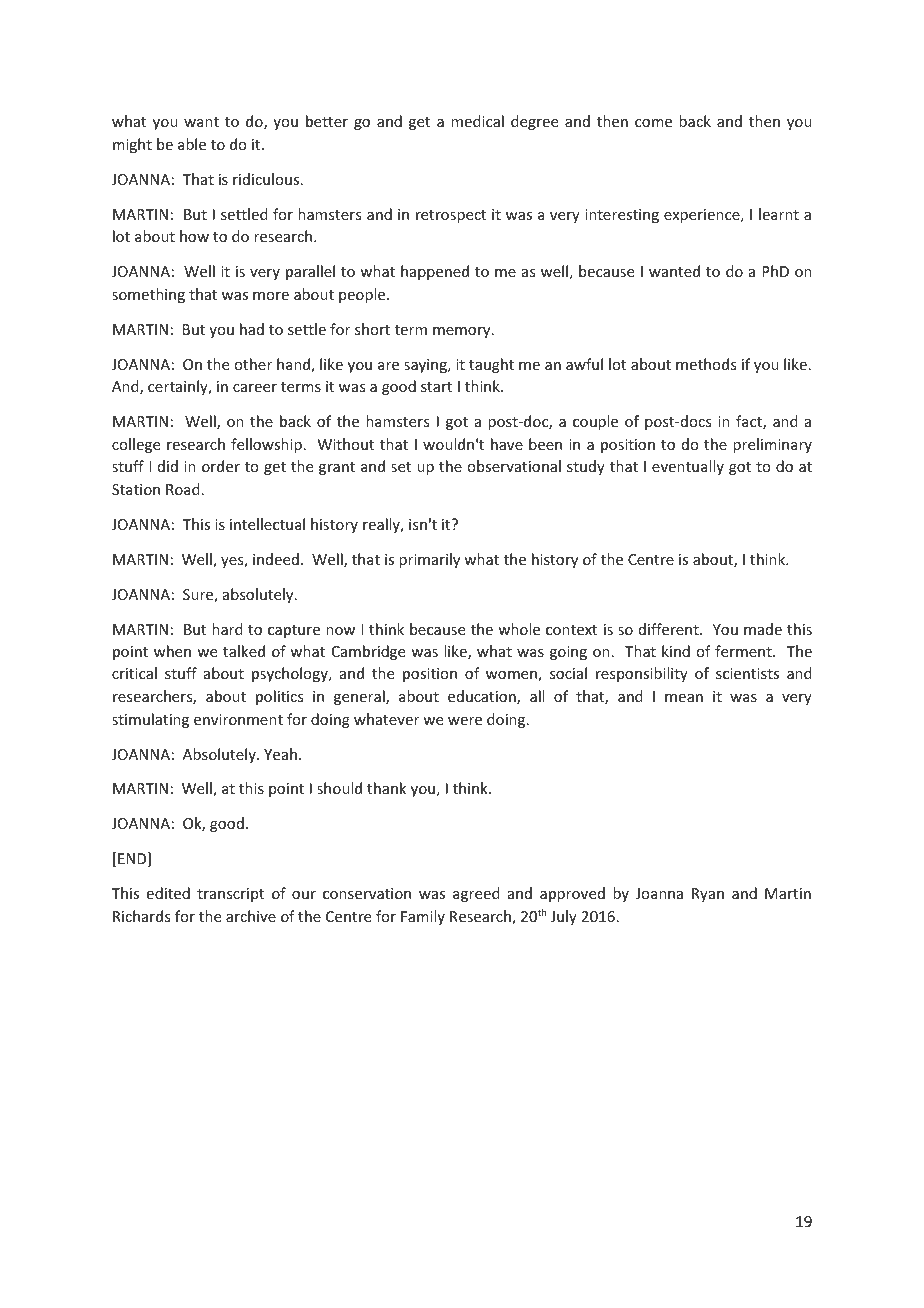 This image has height=1308, width=924. Describe the element at coordinates (476, 894) in the image. I see `agreed` at that location.
